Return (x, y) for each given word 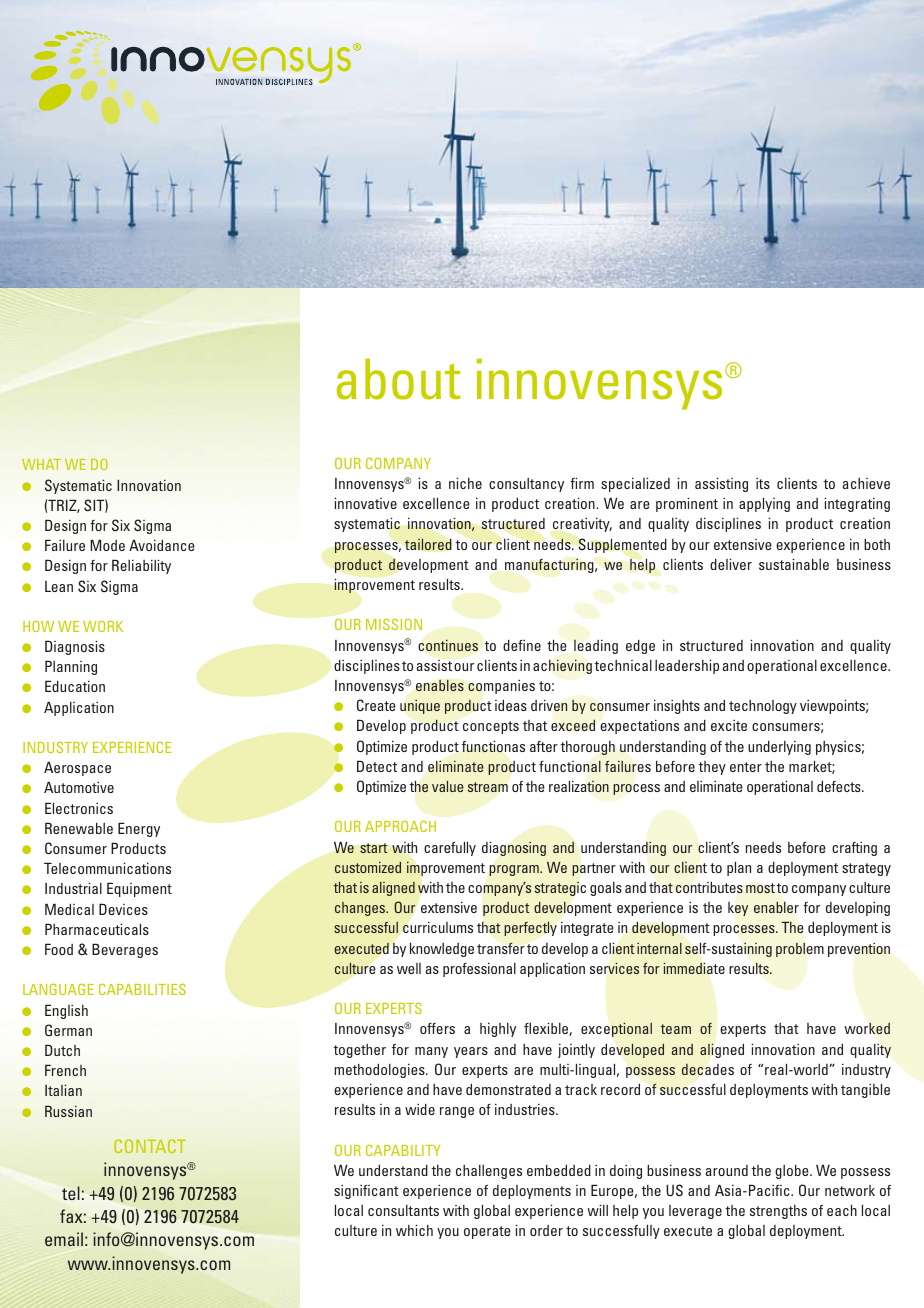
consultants (403, 1210)
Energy (139, 829)
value (448, 786)
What (41, 464)
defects (840, 786)
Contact (150, 1146)
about (398, 379)
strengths (778, 1212)
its (763, 483)
